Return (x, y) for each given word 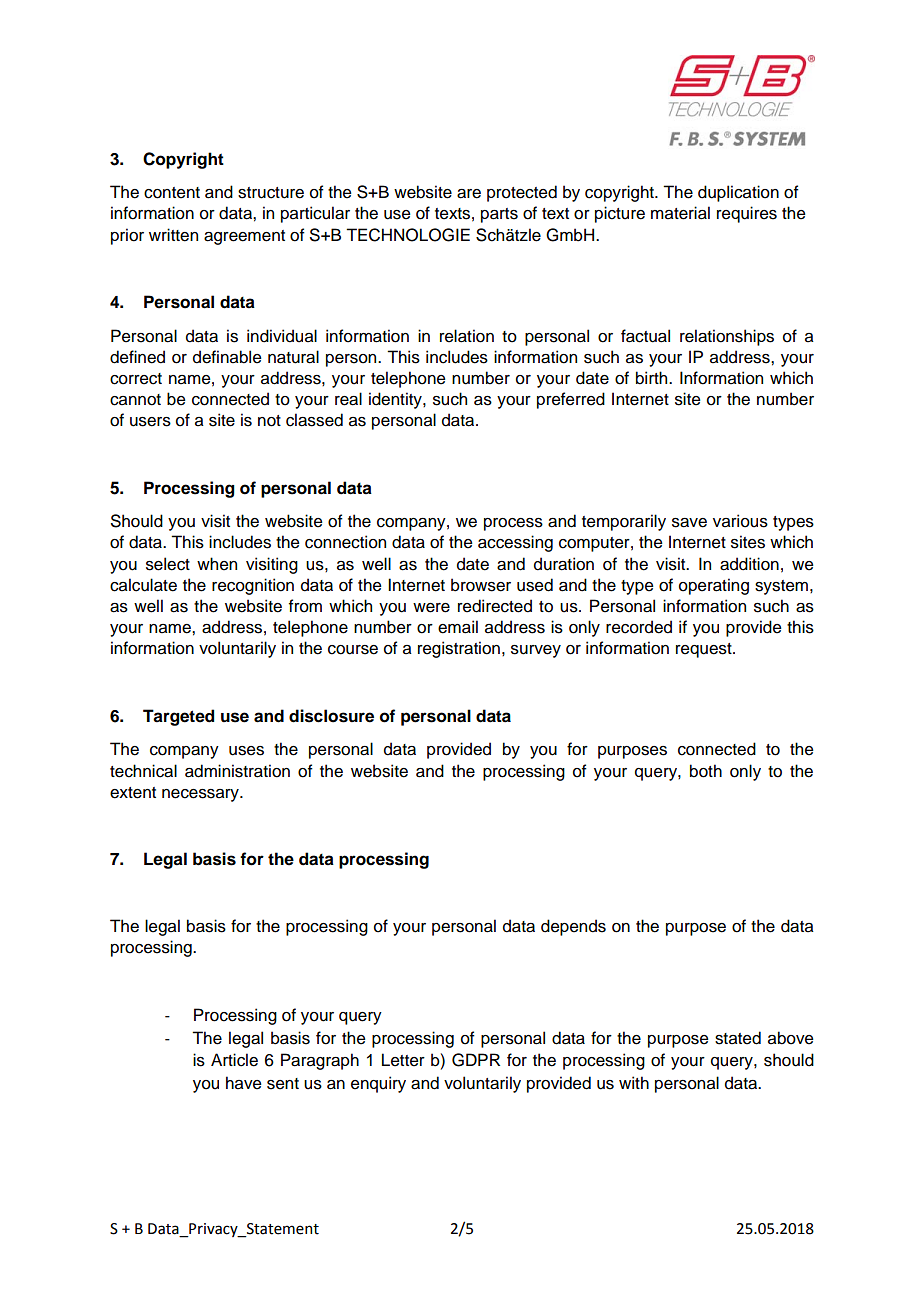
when (217, 564)
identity (396, 400)
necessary (201, 795)
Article (234, 1060)
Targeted (178, 717)
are (469, 194)
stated (738, 1038)
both (706, 771)
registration (459, 649)
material (680, 213)
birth (653, 378)
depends (573, 927)
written (173, 235)
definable (227, 357)
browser (481, 585)
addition (749, 564)
